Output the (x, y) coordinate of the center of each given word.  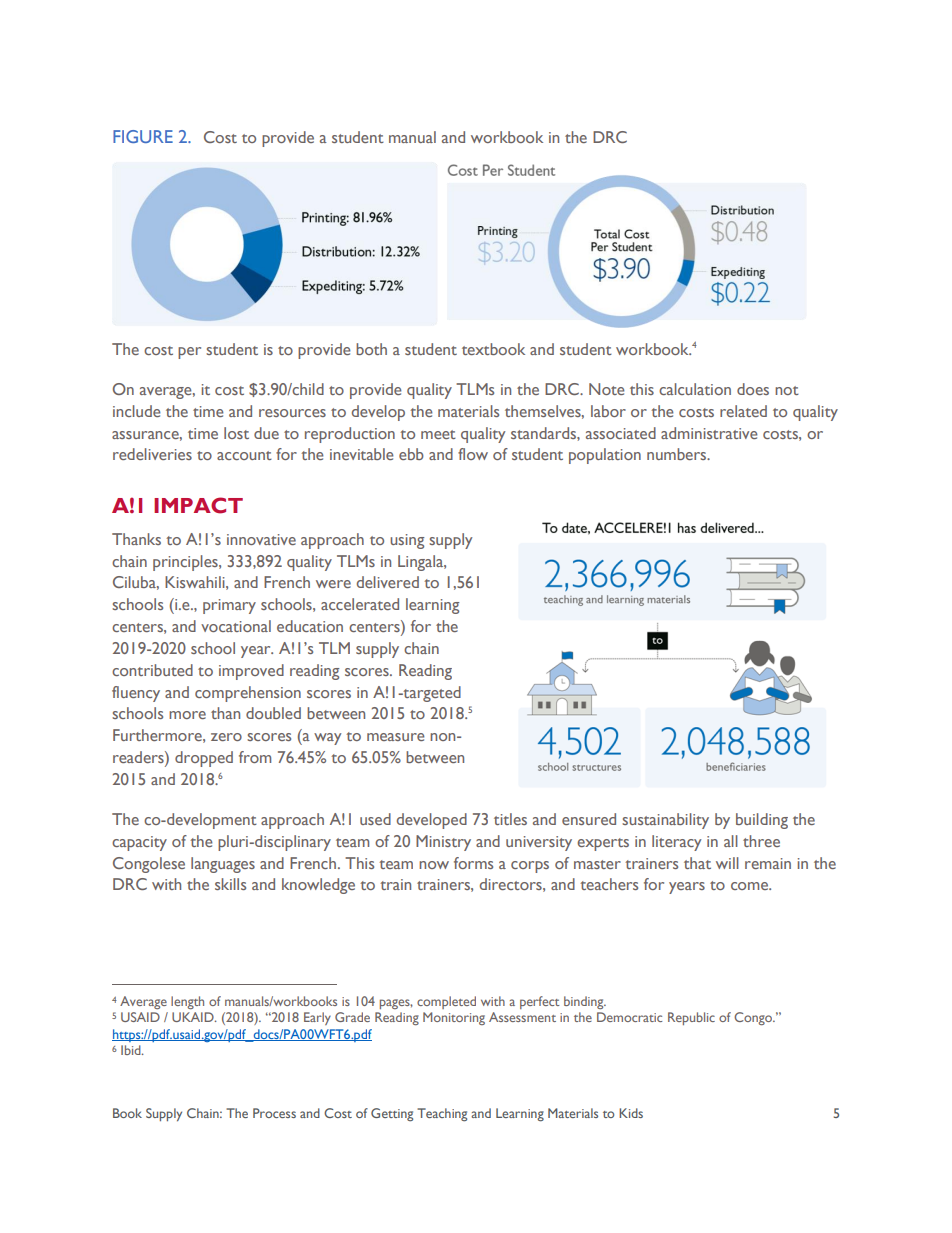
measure (396, 737)
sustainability (665, 821)
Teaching (442, 1115)
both (371, 349)
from (255, 757)
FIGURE (143, 136)
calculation (695, 389)
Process (274, 1113)
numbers (678, 454)
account (244, 455)
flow (473, 454)
